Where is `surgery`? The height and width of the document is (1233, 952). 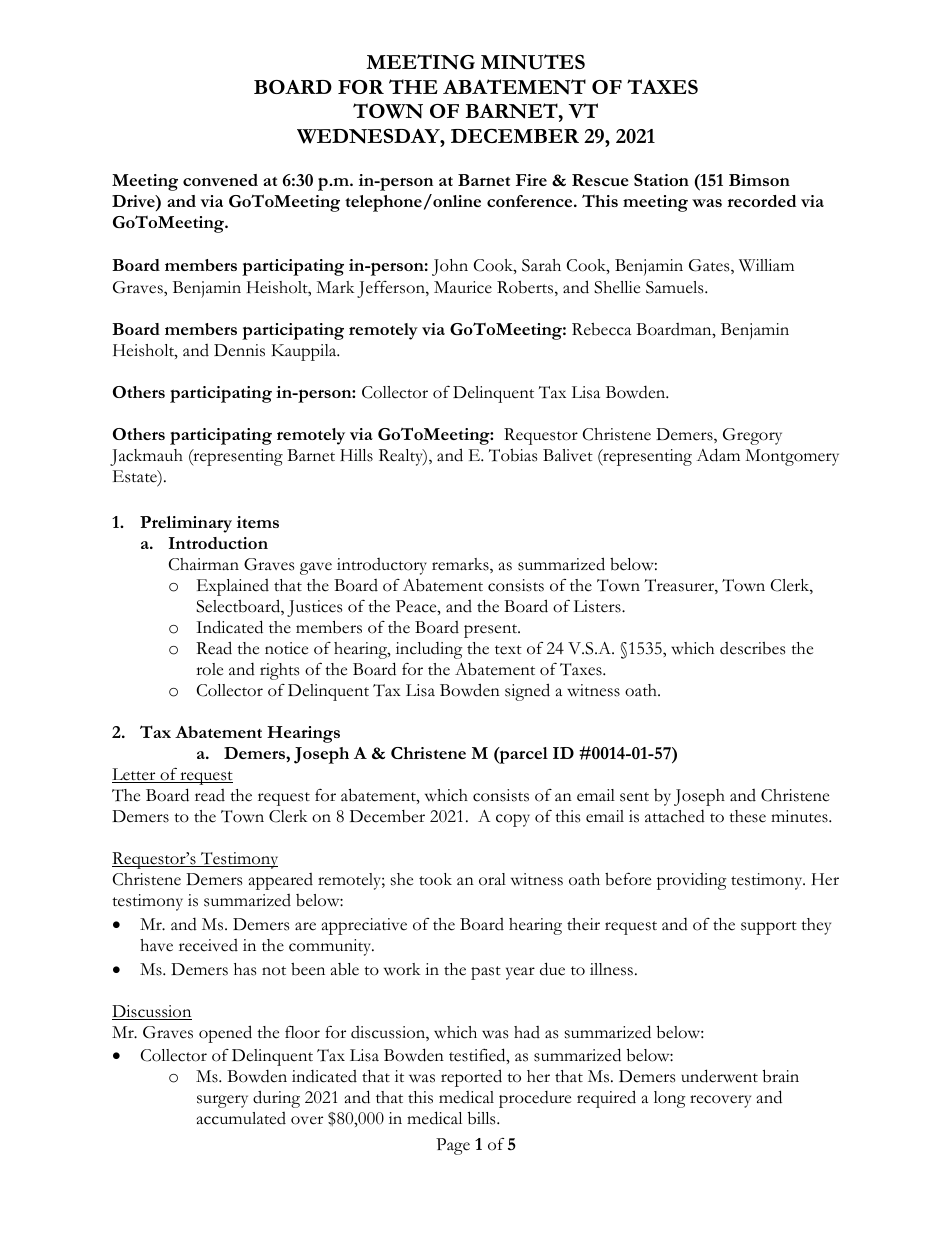
surgery is located at coordinates (222, 1101).
